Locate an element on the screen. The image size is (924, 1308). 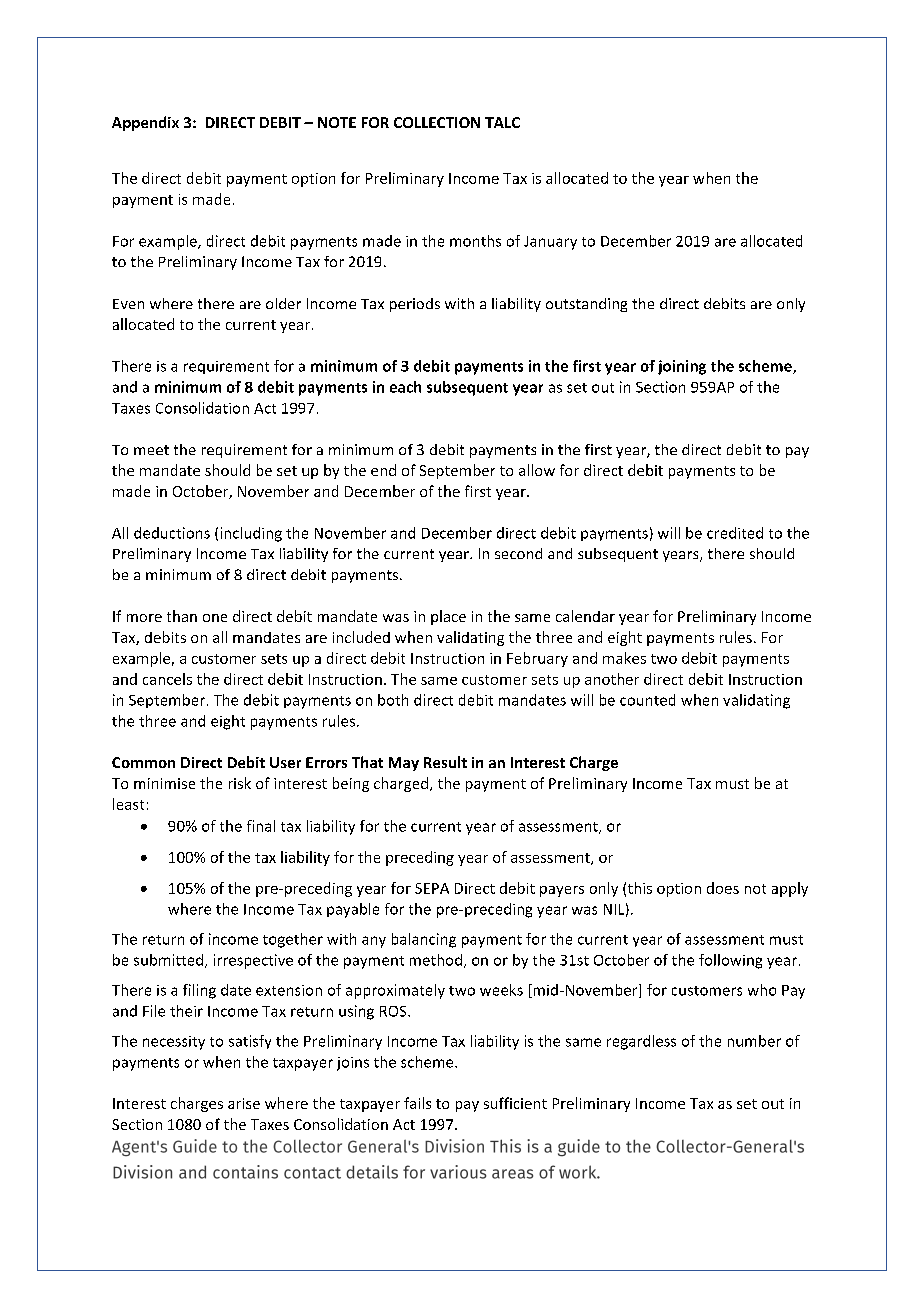
number is located at coordinates (754, 1041).
